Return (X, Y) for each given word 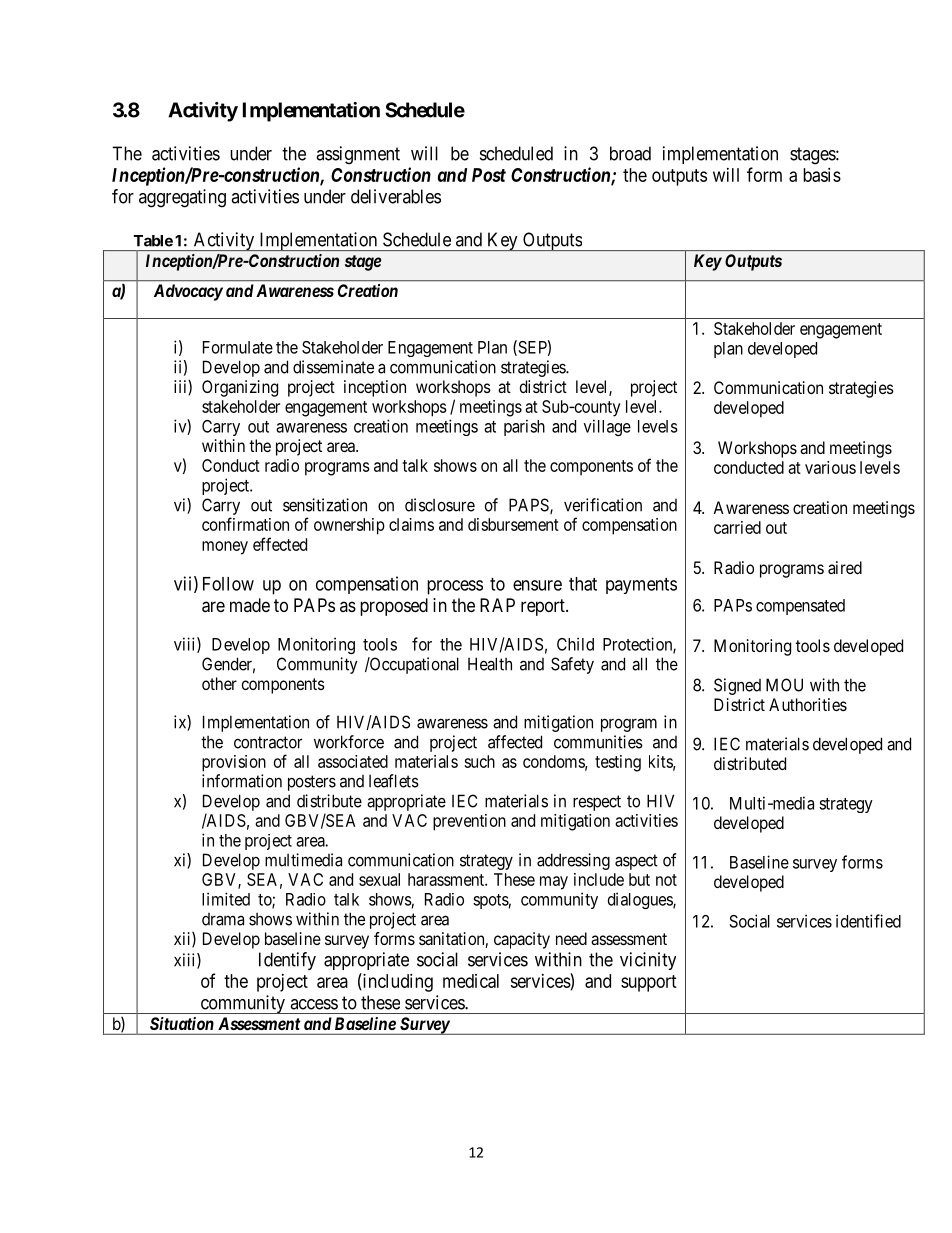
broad (630, 153)
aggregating (182, 198)
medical (471, 981)
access (314, 1004)
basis (822, 175)
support (649, 983)
